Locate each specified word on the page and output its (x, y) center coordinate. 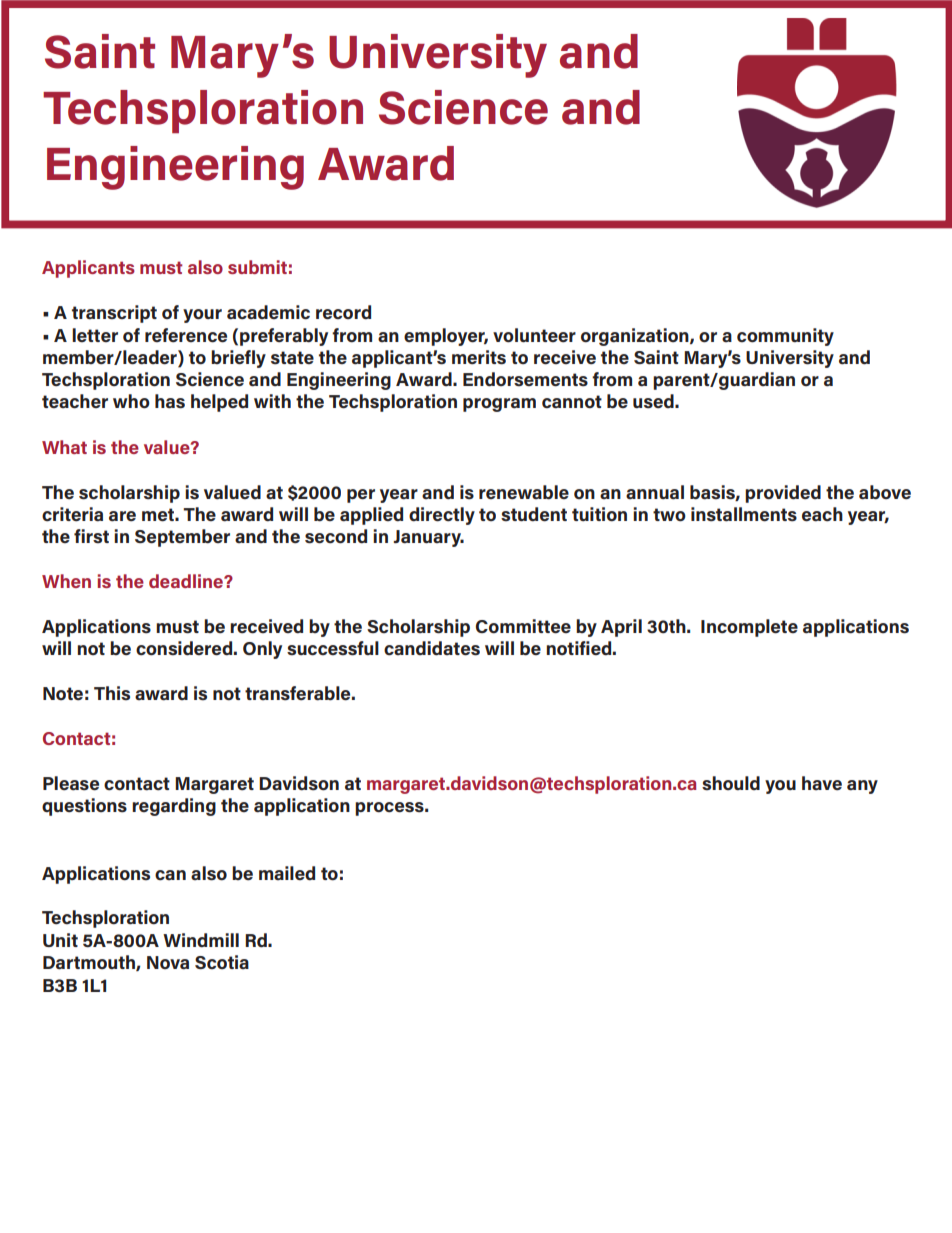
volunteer (534, 335)
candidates (432, 648)
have (822, 783)
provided (783, 494)
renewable (524, 492)
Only (262, 650)
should (731, 783)
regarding (174, 807)
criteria (72, 514)
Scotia (222, 962)
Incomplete (749, 628)
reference (186, 335)
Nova (168, 963)
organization (636, 337)
